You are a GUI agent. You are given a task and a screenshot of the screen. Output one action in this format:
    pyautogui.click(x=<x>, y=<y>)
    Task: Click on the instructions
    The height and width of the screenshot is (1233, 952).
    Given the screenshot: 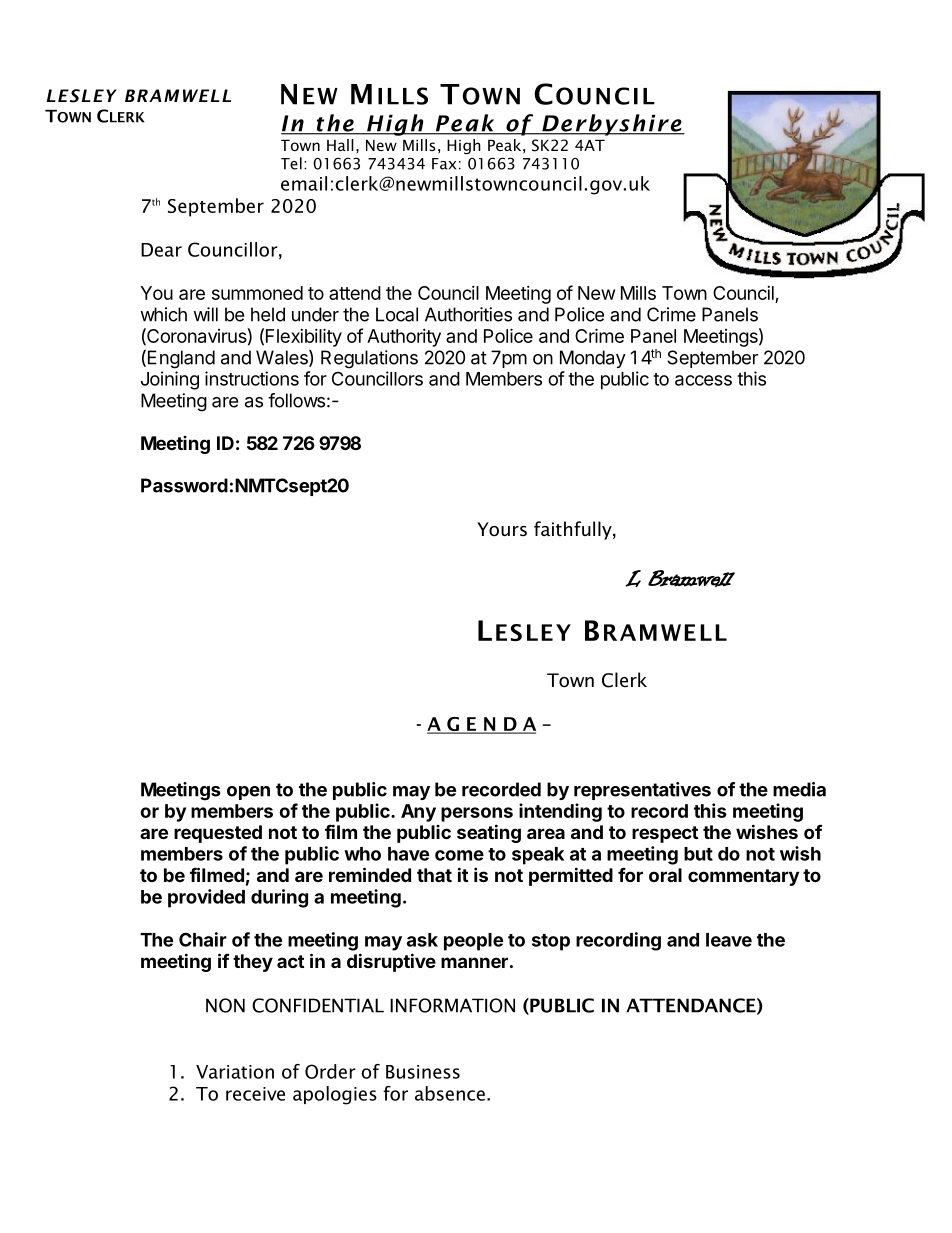 What is the action you would take?
    pyautogui.click(x=252, y=378)
